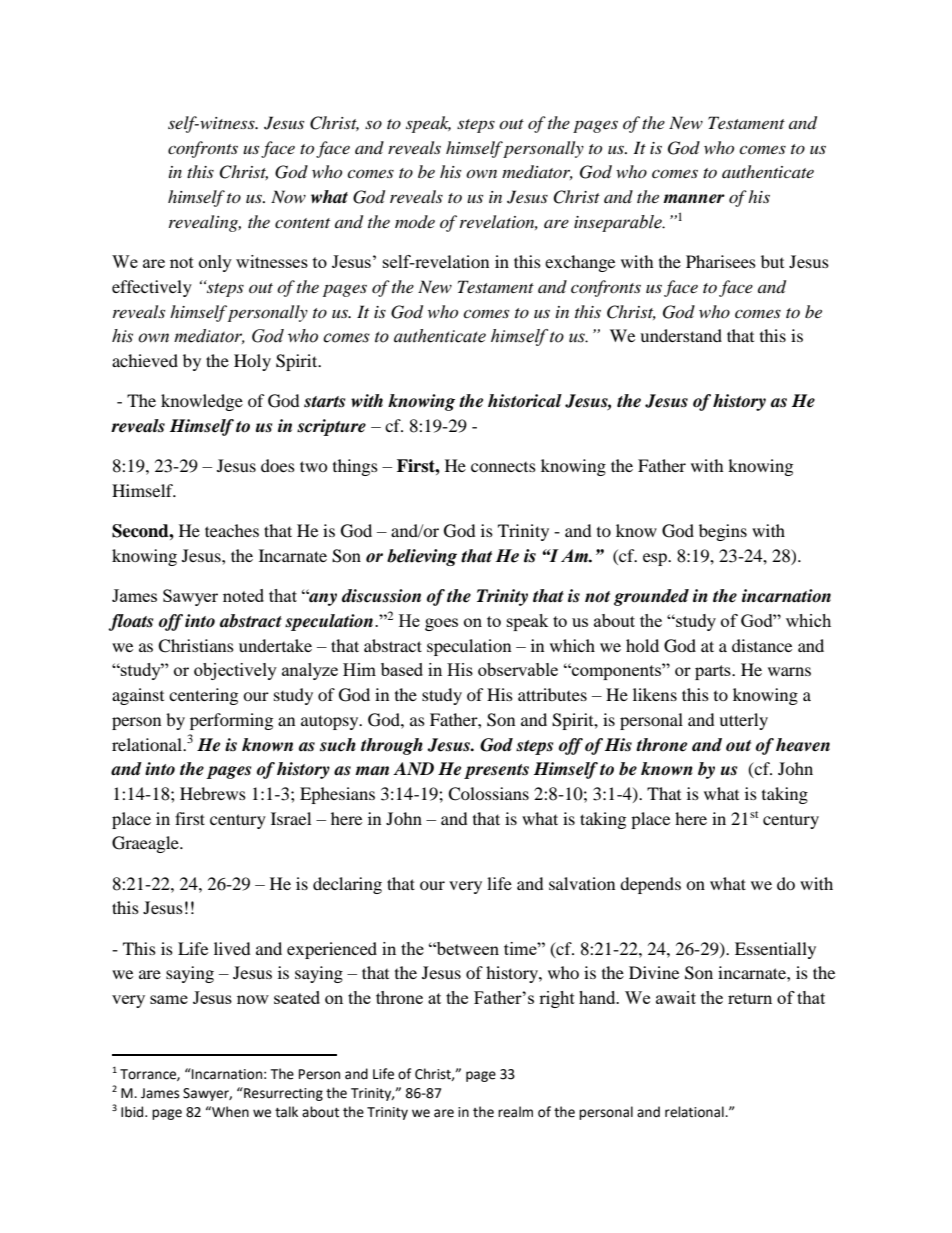 Image resolution: width=952 pixels, height=1233 pixels. What do you see at coordinates (723, 532) in the screenshot?
I see `begins` at bounding box center [723, 532].
